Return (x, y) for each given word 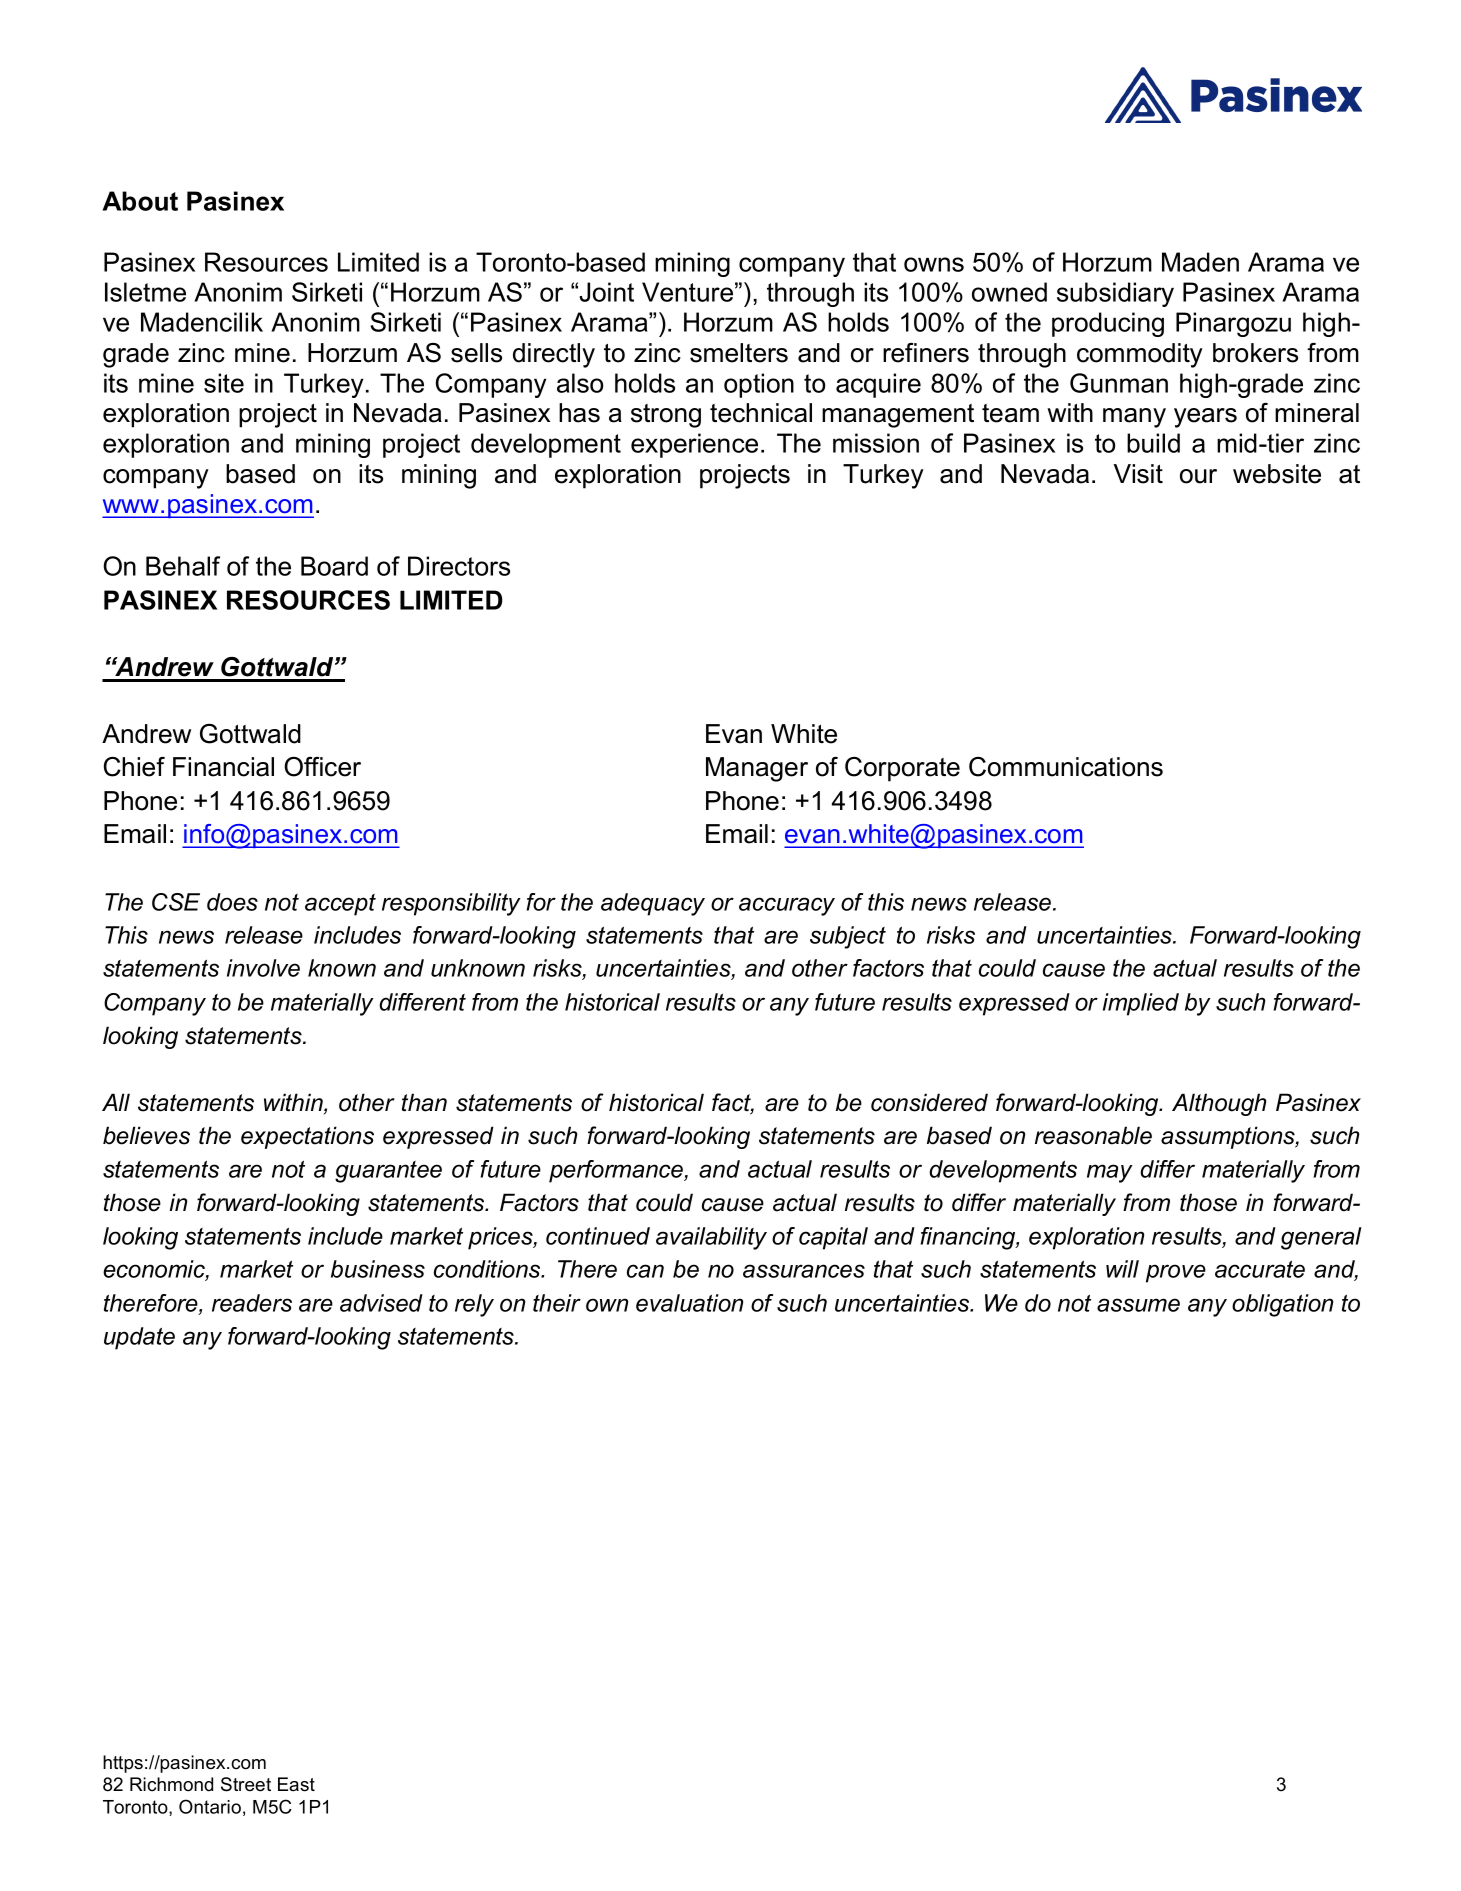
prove (1176, 1273)
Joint (606, 292)
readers (252, 1303)
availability (711, 1238)
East (296, 1784)
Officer (322, 767)
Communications (1066, 767)
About (140, 201)
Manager (757, 769)
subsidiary (1115, 294)
